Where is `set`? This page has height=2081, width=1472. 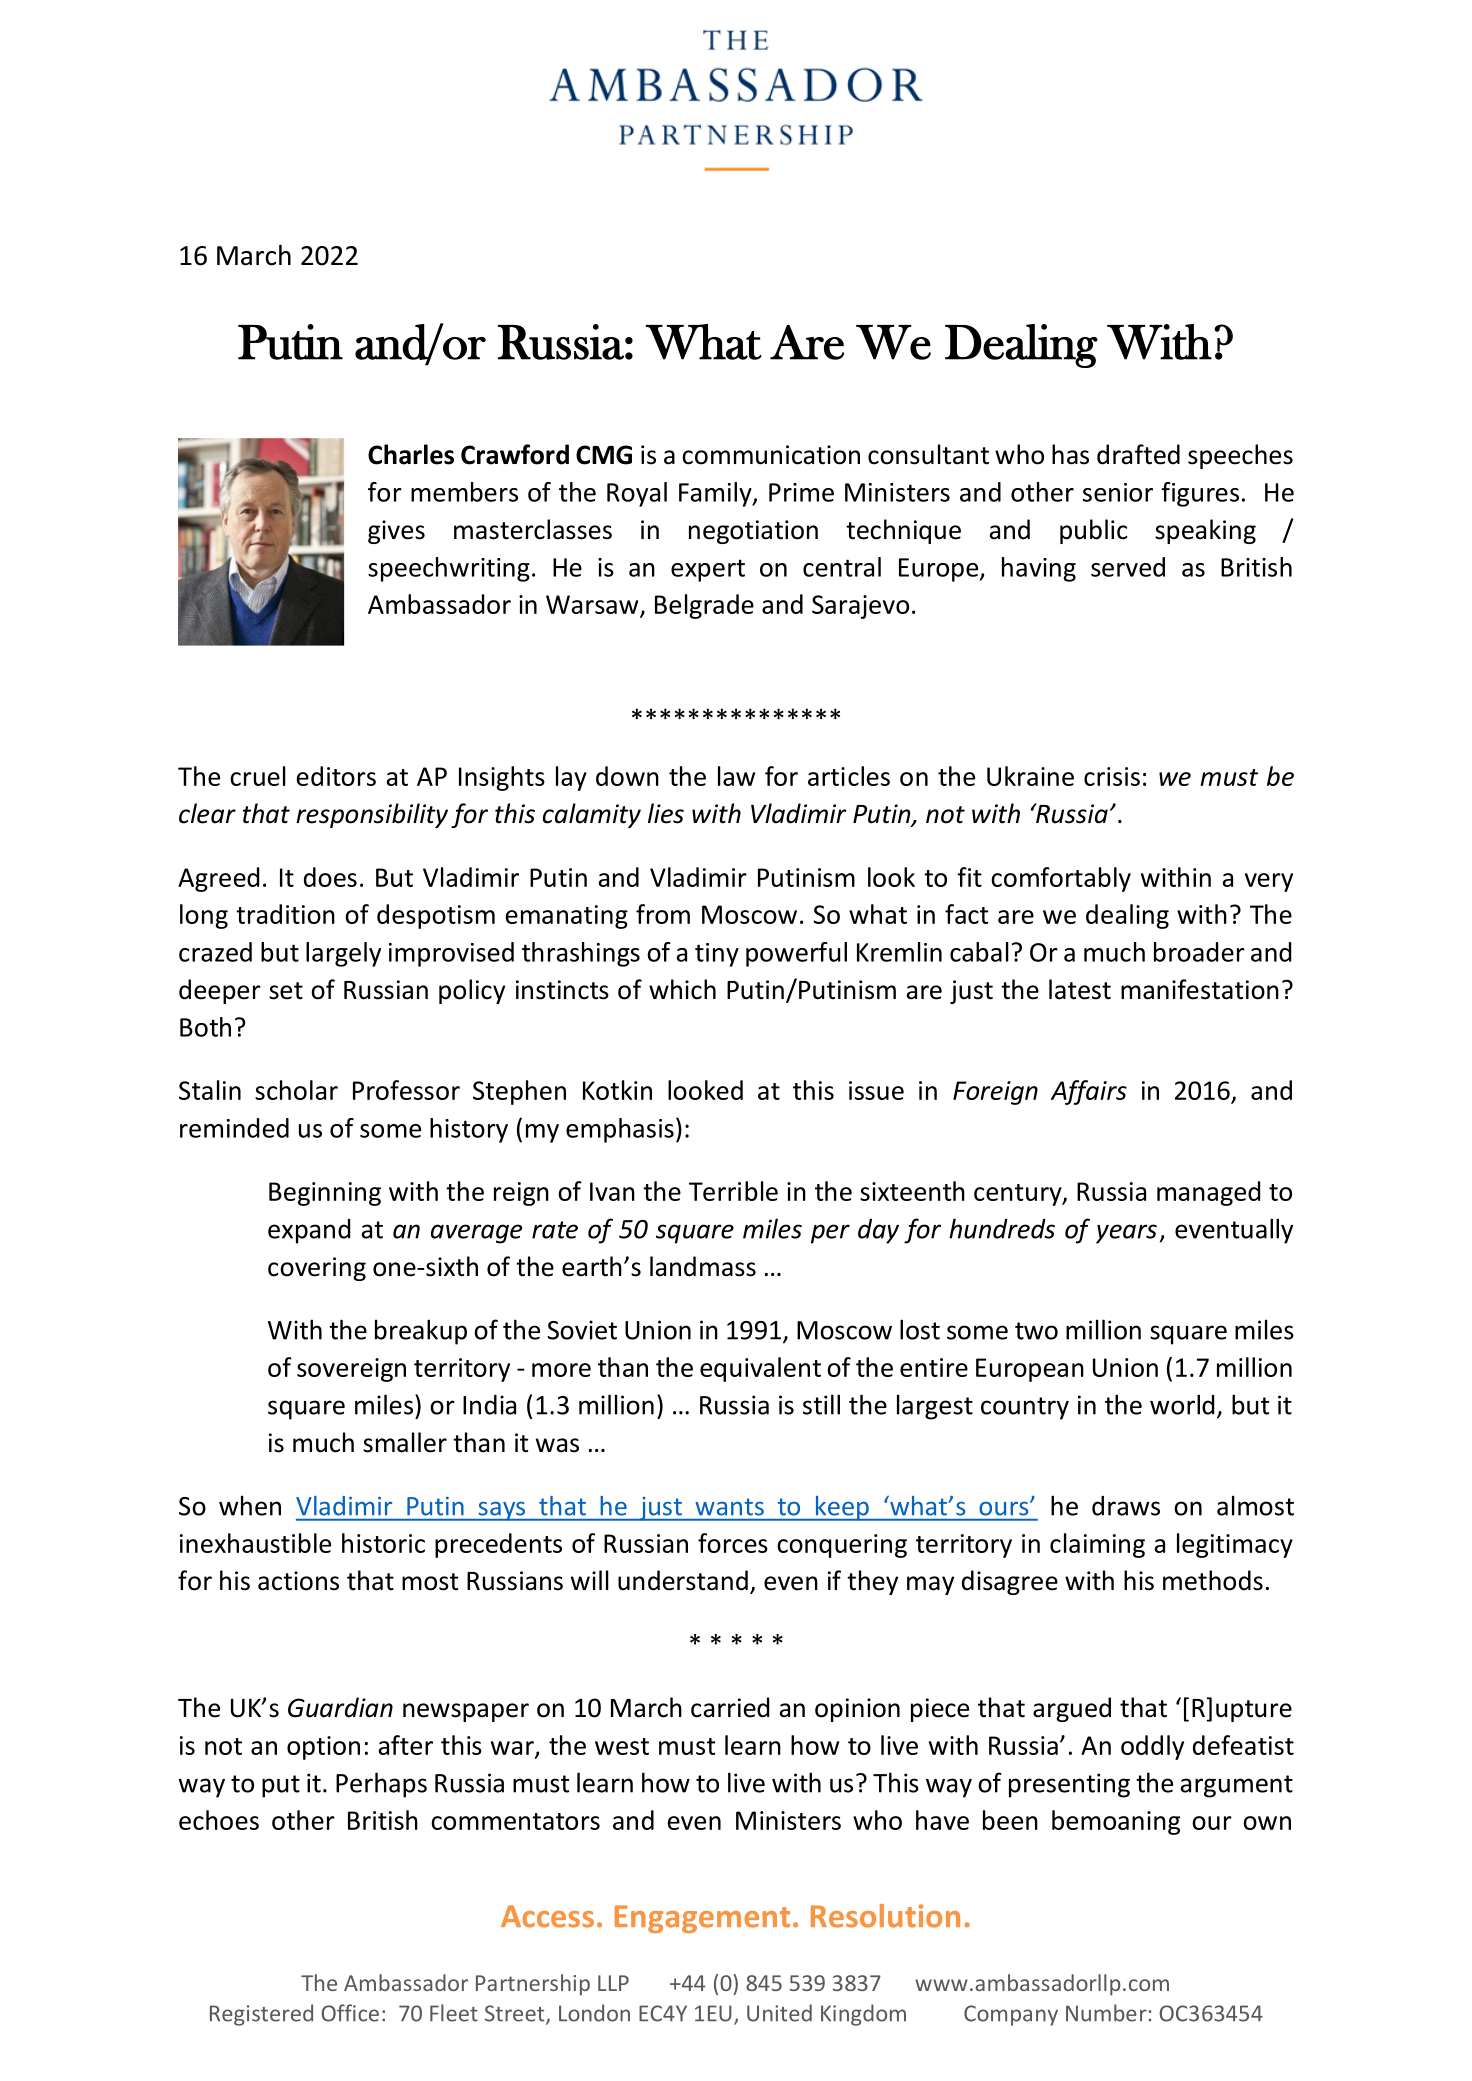 set is located at coordinates (286, 991).
